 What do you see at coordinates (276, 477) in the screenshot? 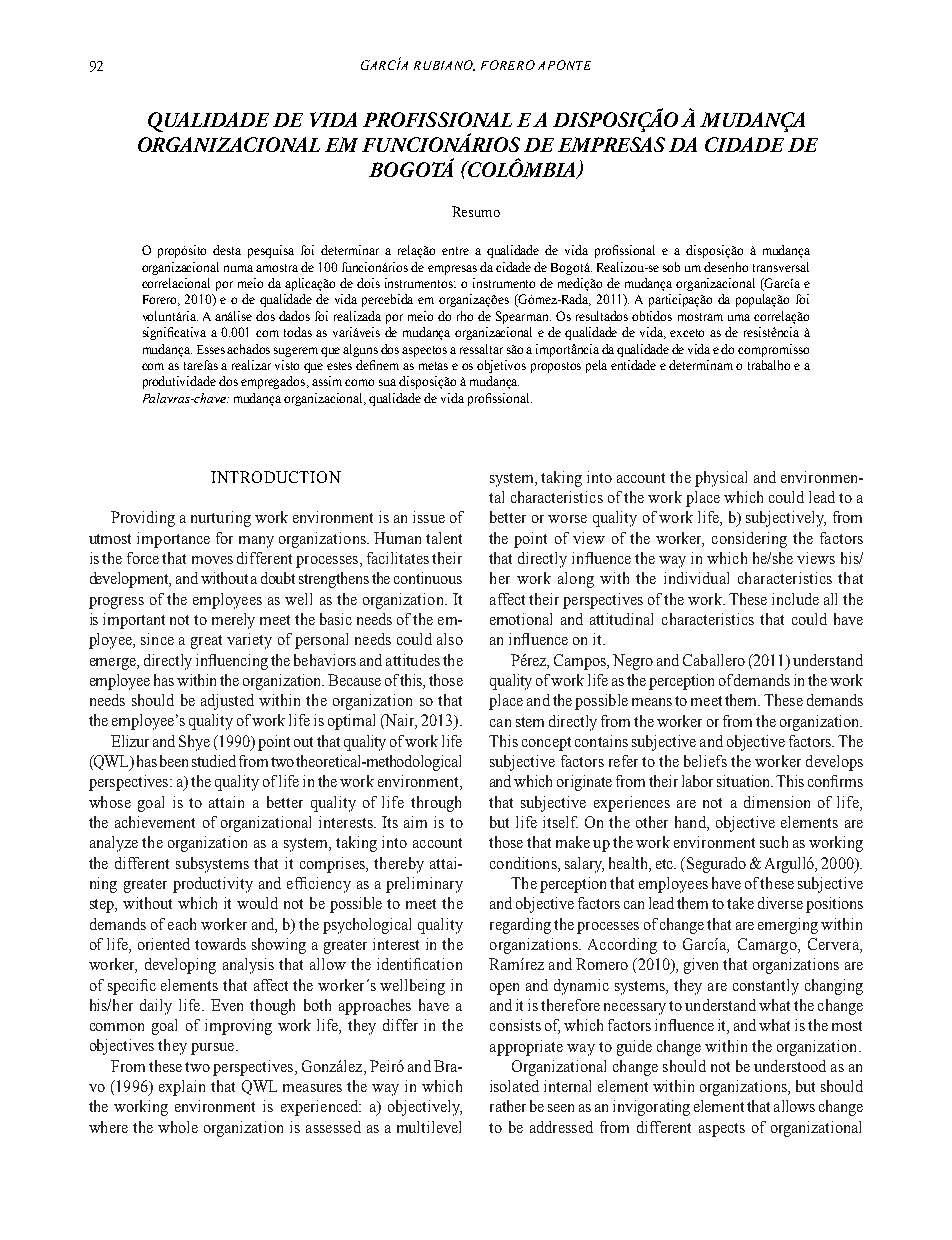
I see `INTRODUCTION` at bounding box center [276, 477].
